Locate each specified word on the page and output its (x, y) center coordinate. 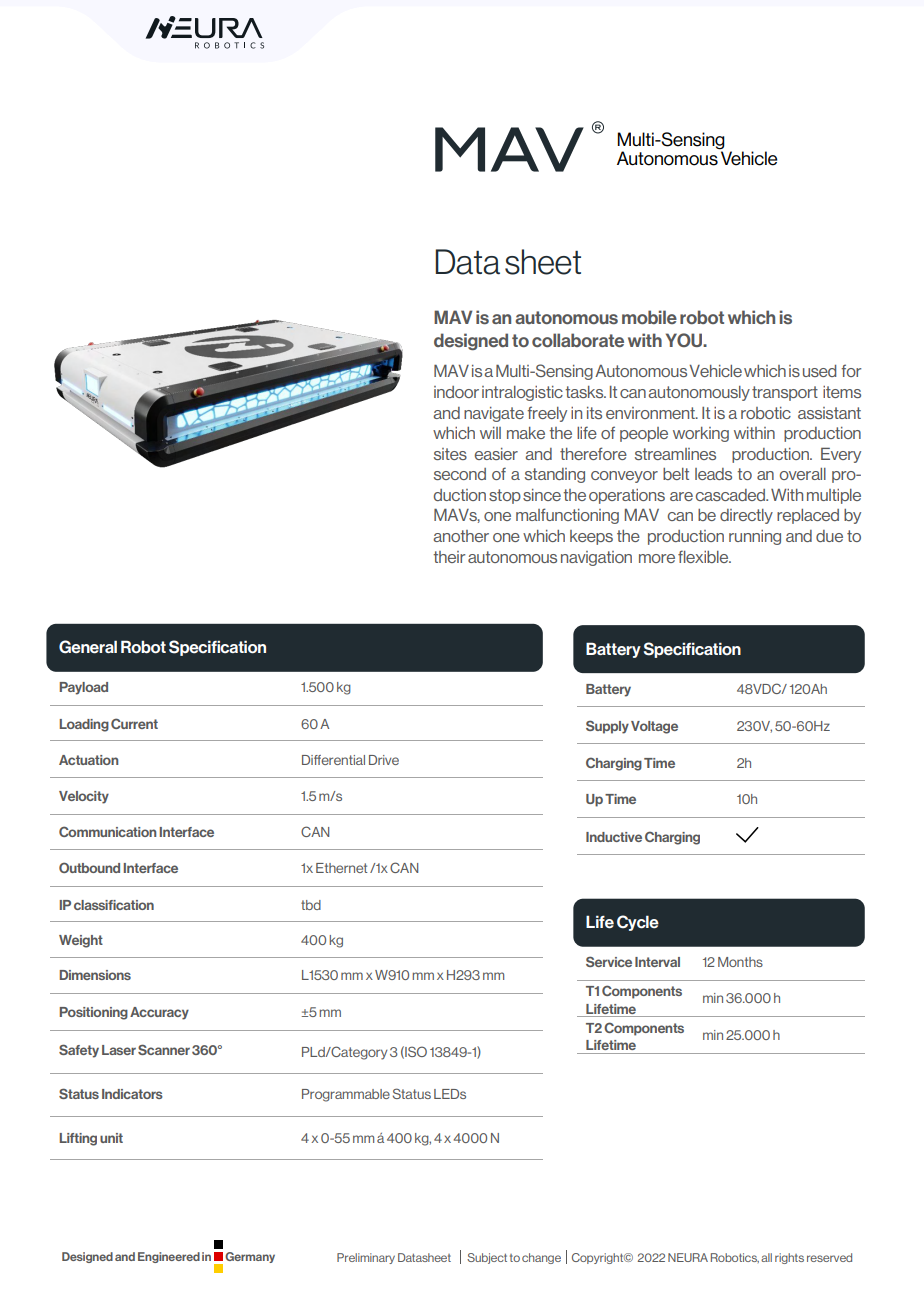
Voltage (654, 727)
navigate (494, 414)
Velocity (84, 797)
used (819, 371)
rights (789, 1258)
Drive (384, 760)
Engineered (169, 1257)
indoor (456, 392)
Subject (487, 1258)
